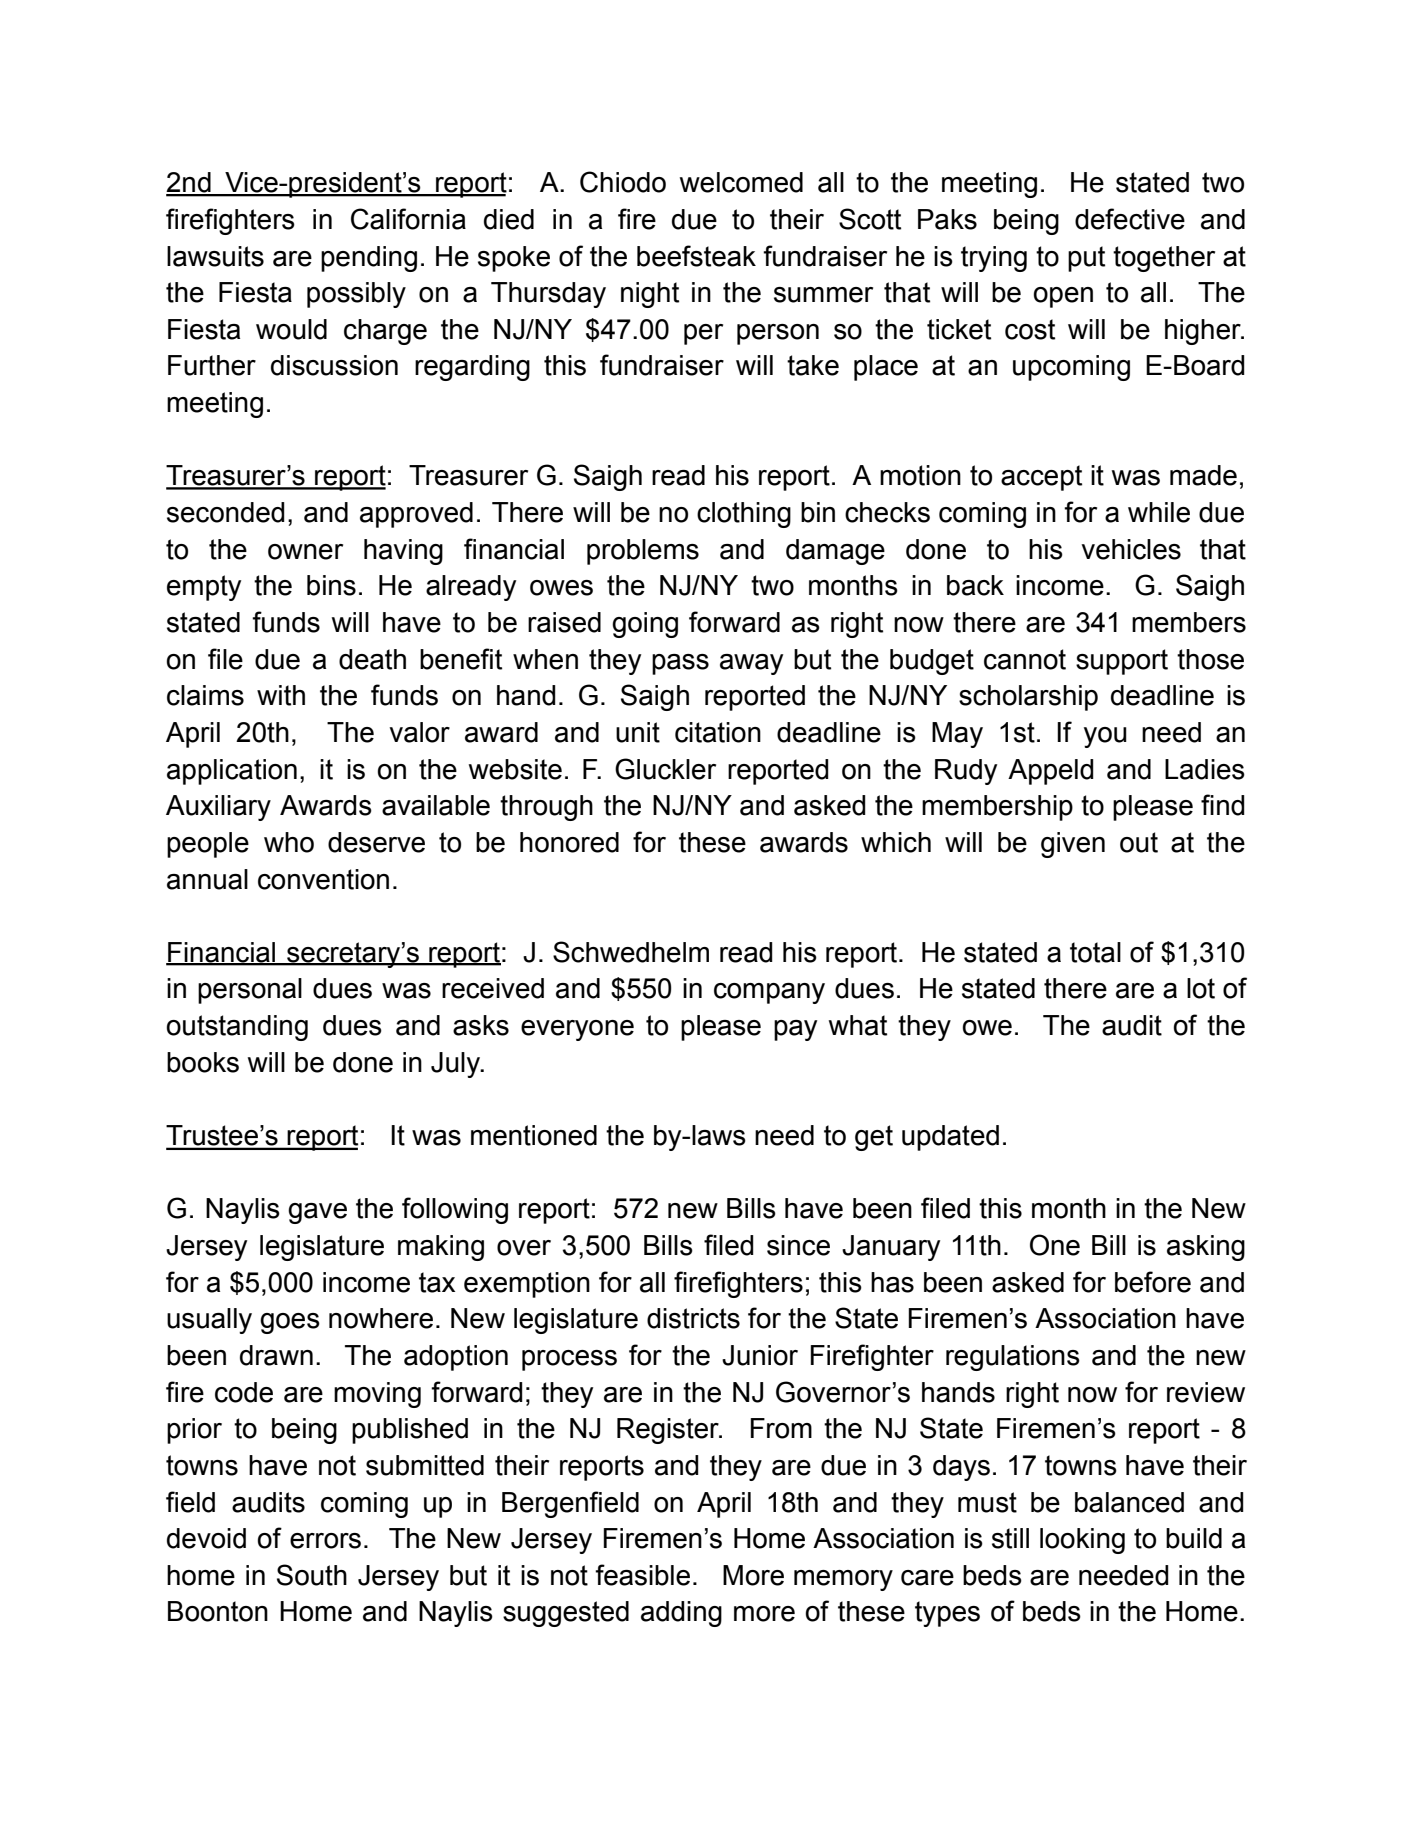 This image has width=1413, height=1829. I want to click on support, so click(1122, 662).
